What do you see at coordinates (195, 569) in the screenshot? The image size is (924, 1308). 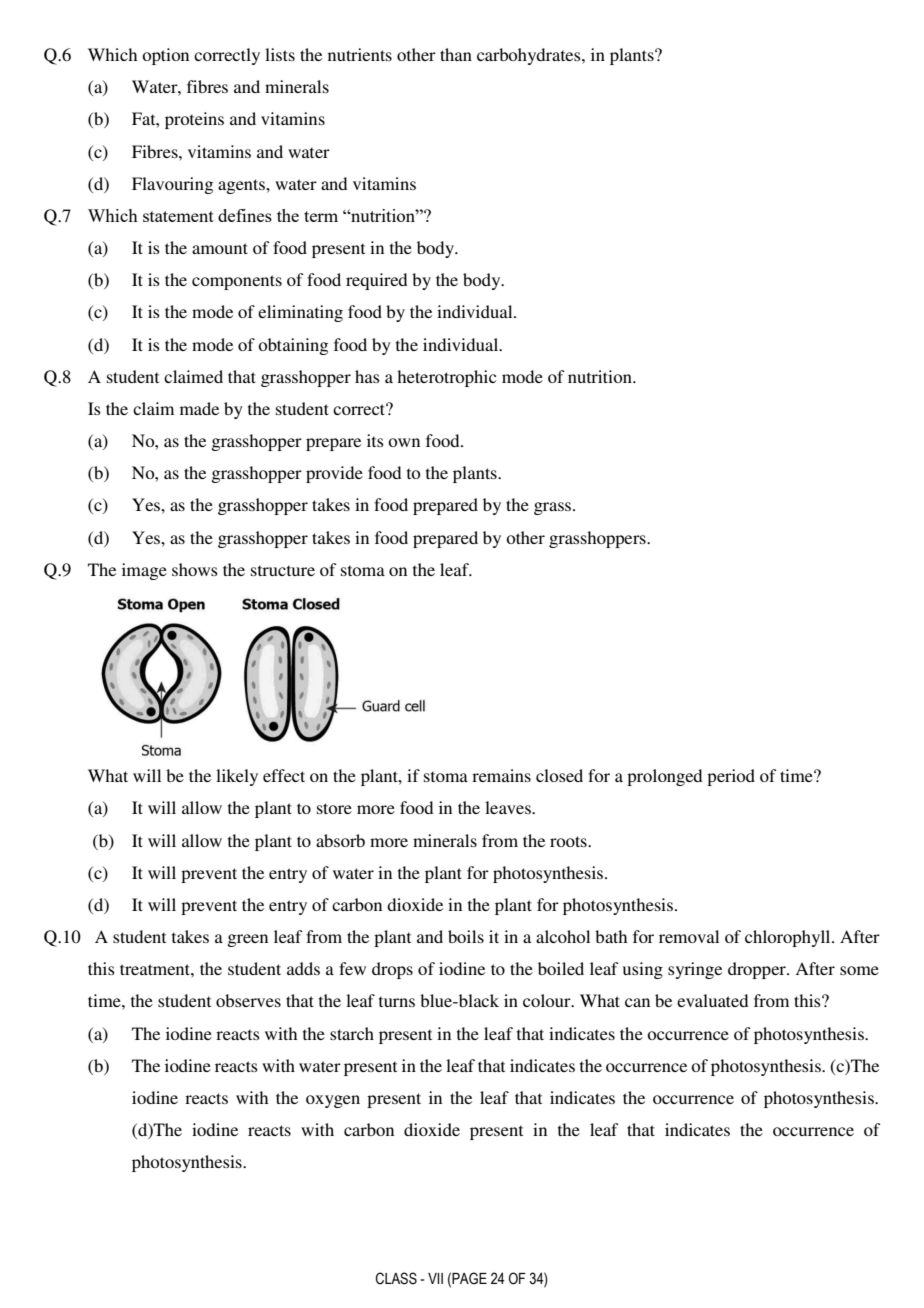 I see `shows` at bounding box center [195, 569].
